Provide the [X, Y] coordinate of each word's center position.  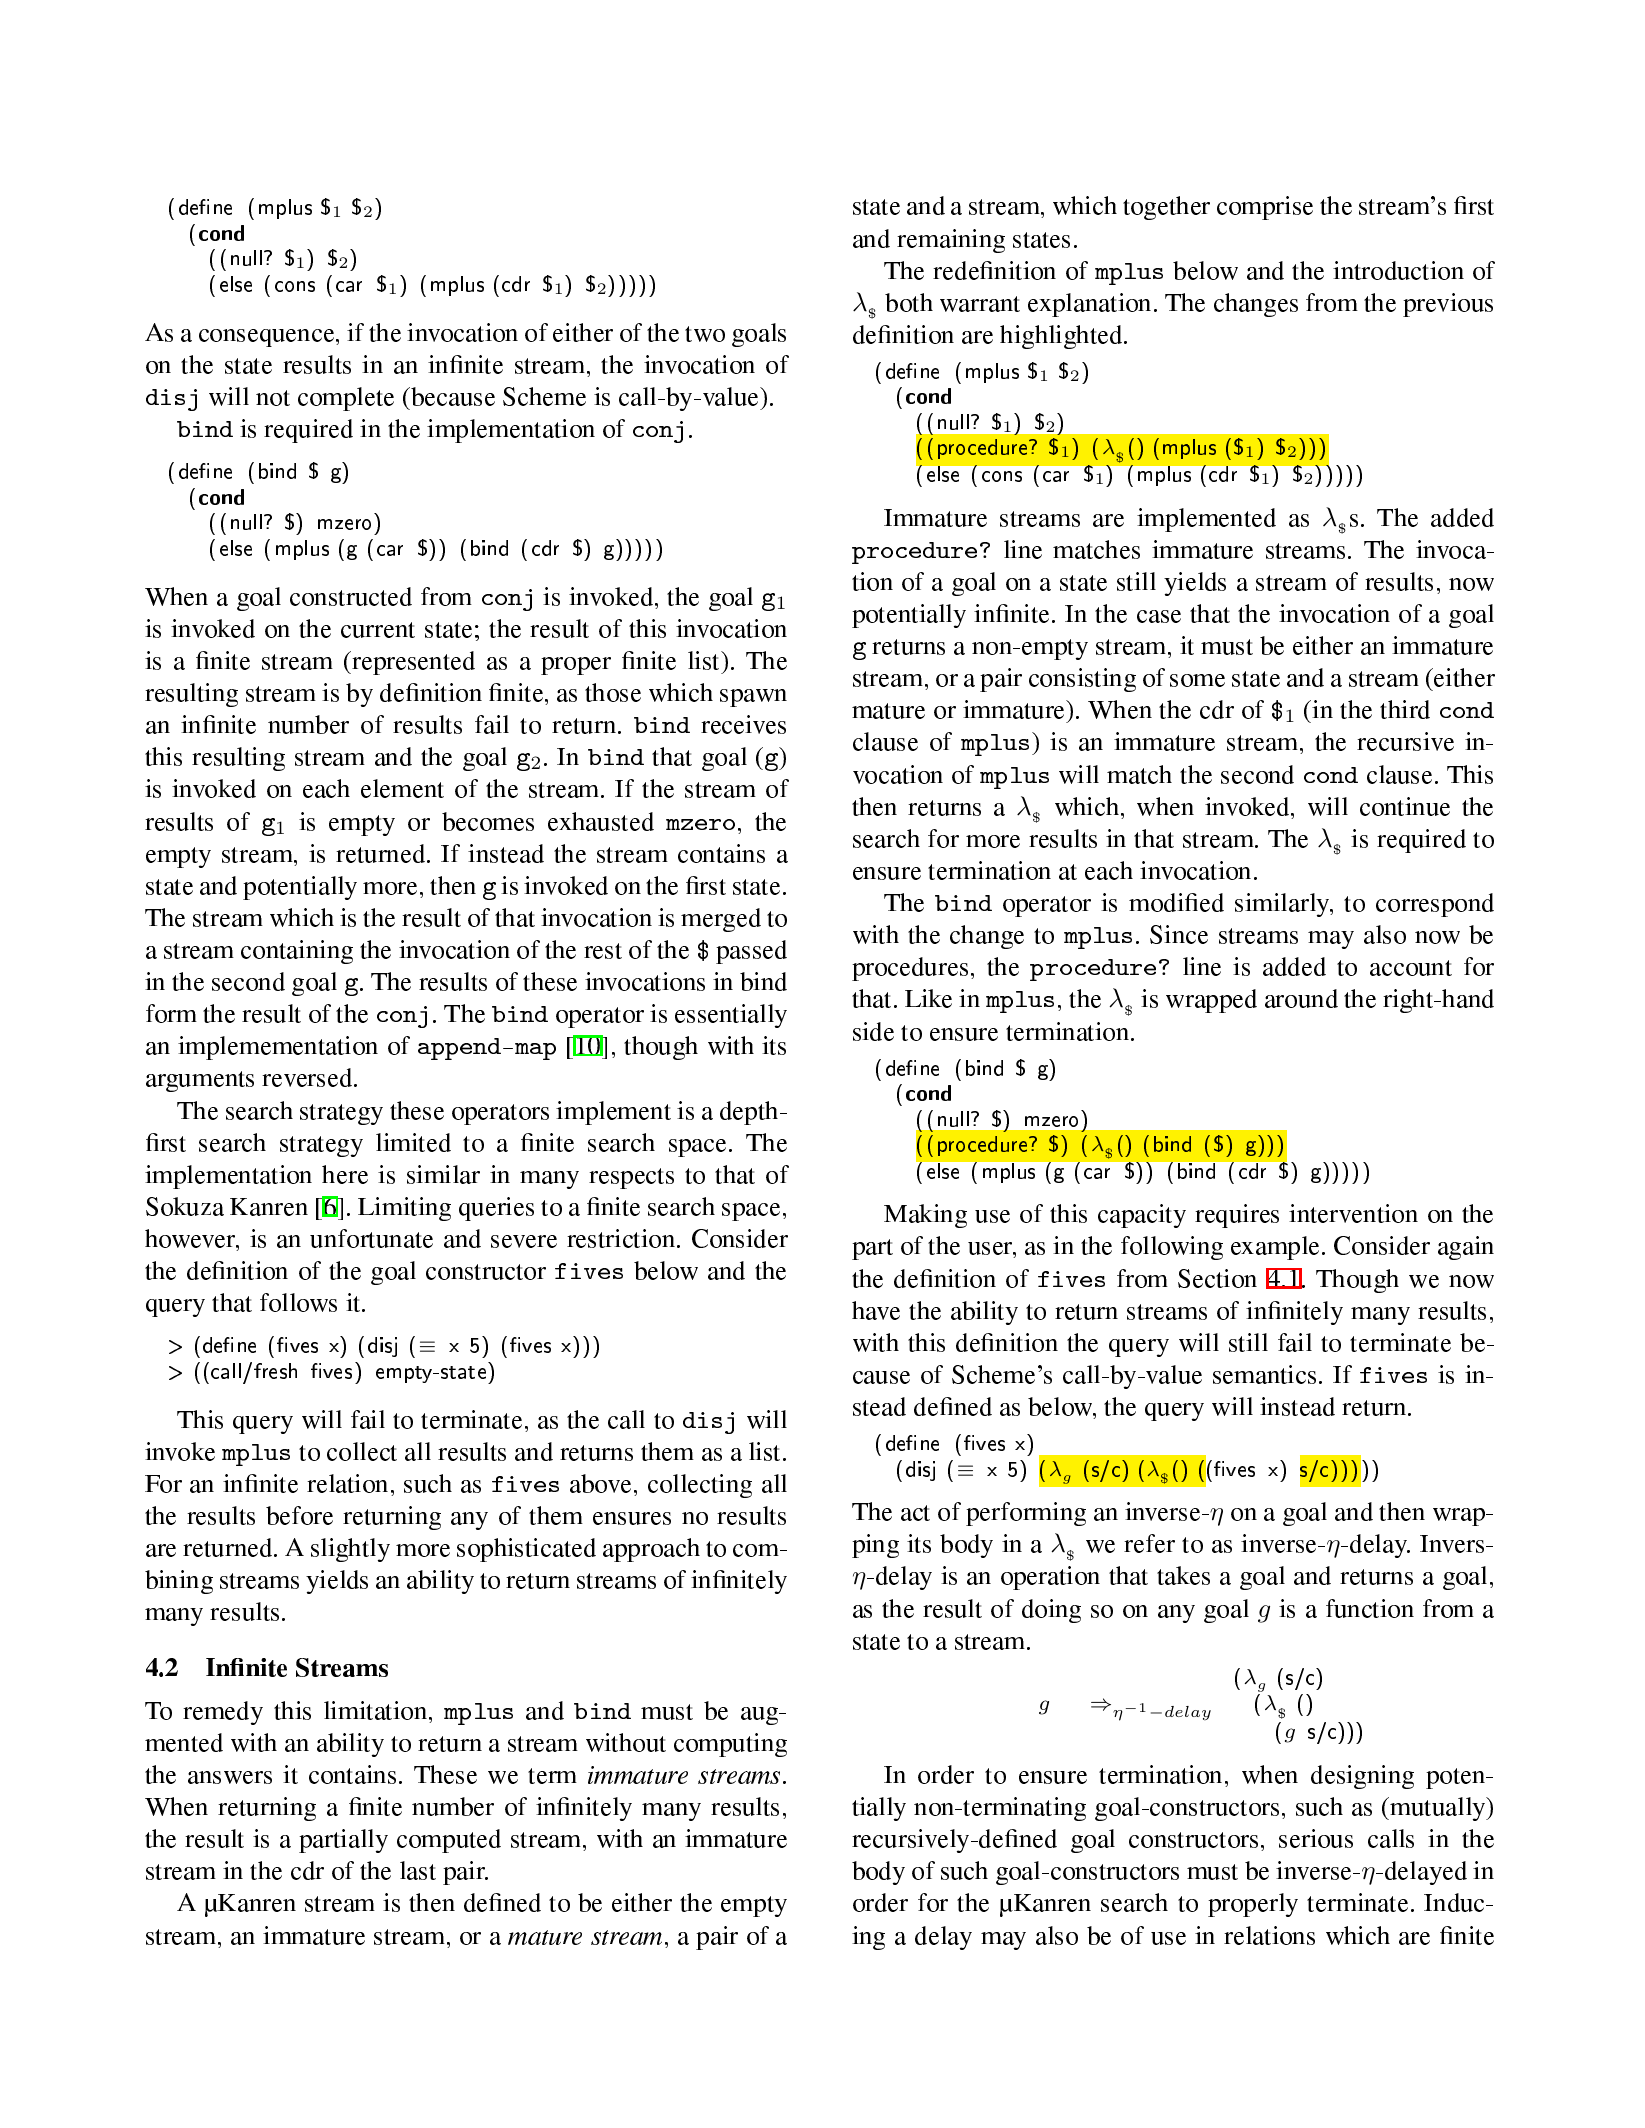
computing [730, 1745]
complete [346, 399]
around [1301, 998]
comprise [1265, 208]
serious [1316, 1838]
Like [928, 998]
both [909, 302]
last [418, 1870]
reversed [308, 1077]
